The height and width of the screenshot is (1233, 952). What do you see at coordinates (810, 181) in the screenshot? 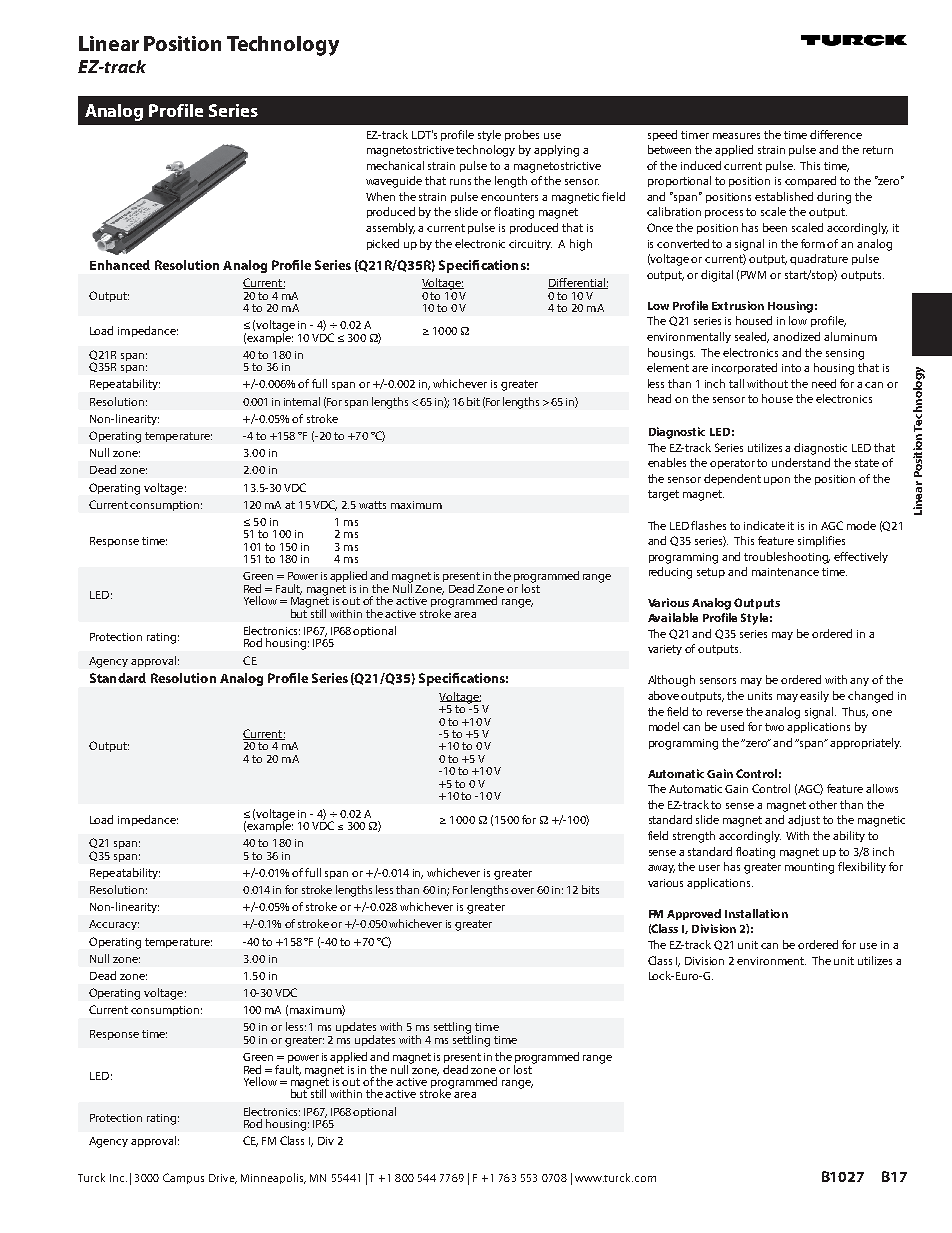
I see `compared` at bounding box center [810, 181].
